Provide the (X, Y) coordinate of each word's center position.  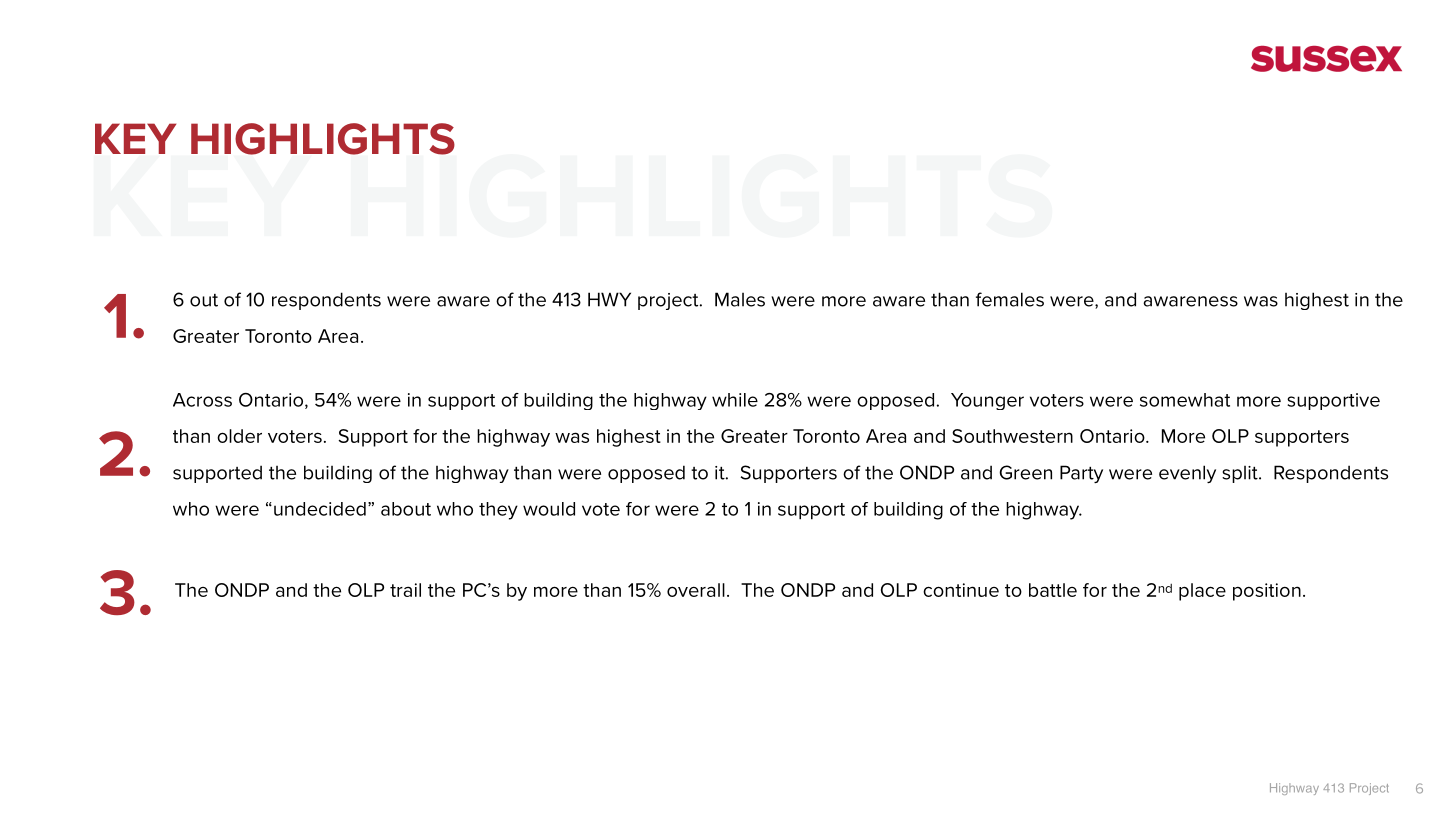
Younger (987, 401)
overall (696, 590)
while (735, 400)
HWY (609, 299)
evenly (1187, 474)
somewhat (1185, 400)
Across (202, 400)
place (1202, 592)
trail (405, 590)
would (549, 509)
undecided (320, 509)
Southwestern (1012, 436)
